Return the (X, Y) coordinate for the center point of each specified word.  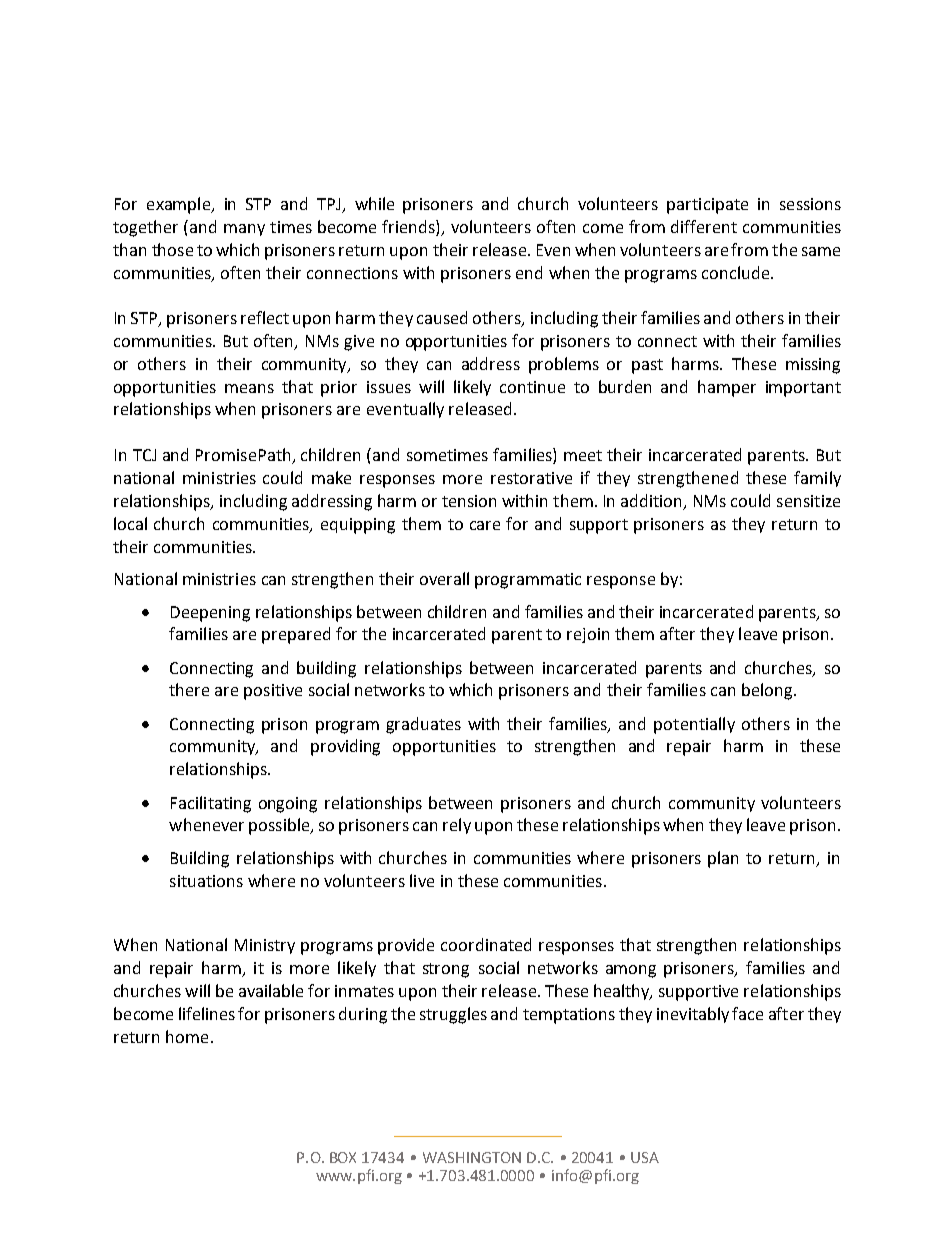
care (485, 525)
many (244, 230)
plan (723, 859)
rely (457, 826)
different (704, 226)
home (187, 1036)
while (374, 203)
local (130, 523)
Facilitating (211, 804)
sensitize (808, 501)
